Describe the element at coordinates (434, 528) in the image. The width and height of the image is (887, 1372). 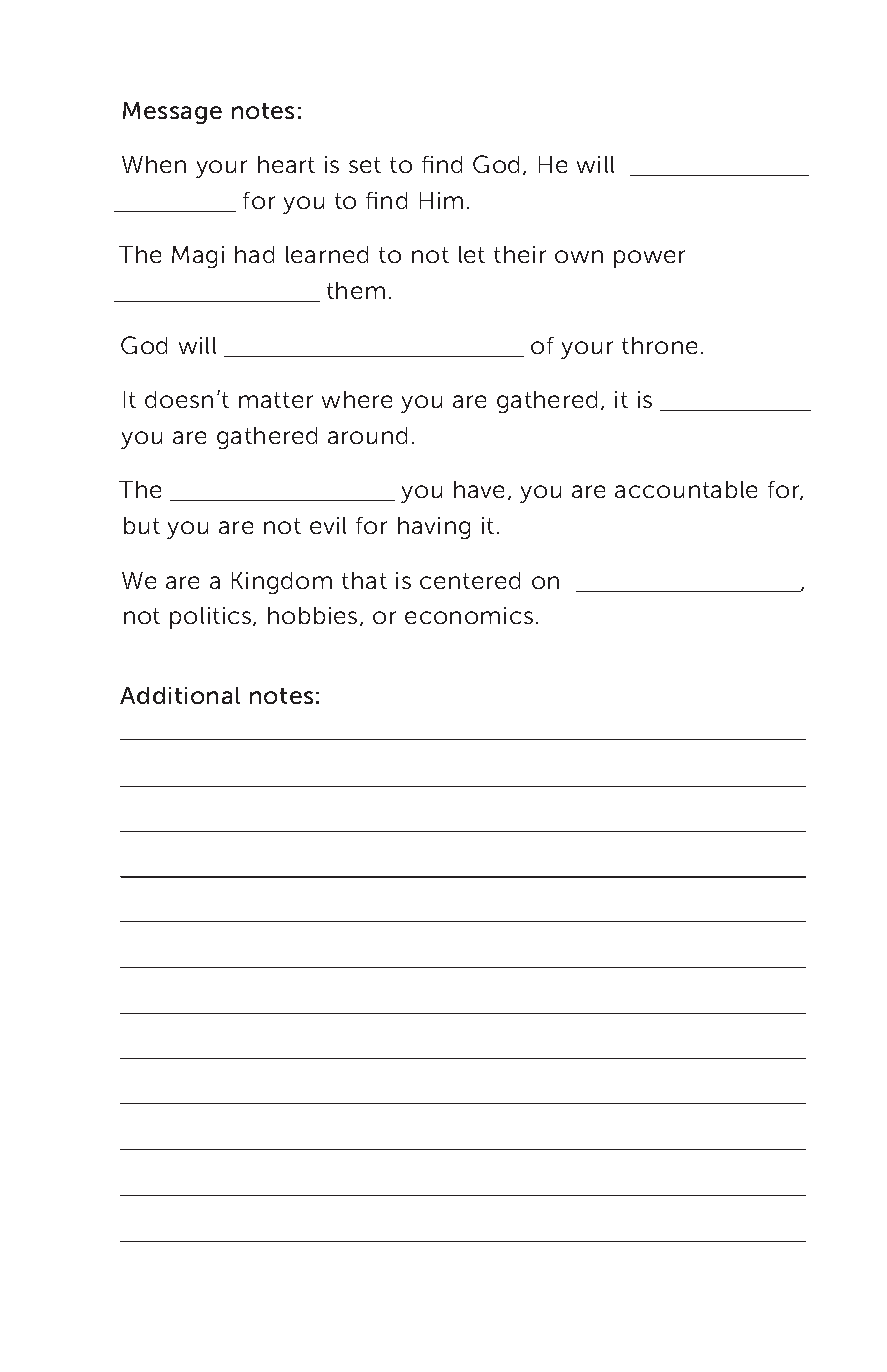
I see `having` at that location.
